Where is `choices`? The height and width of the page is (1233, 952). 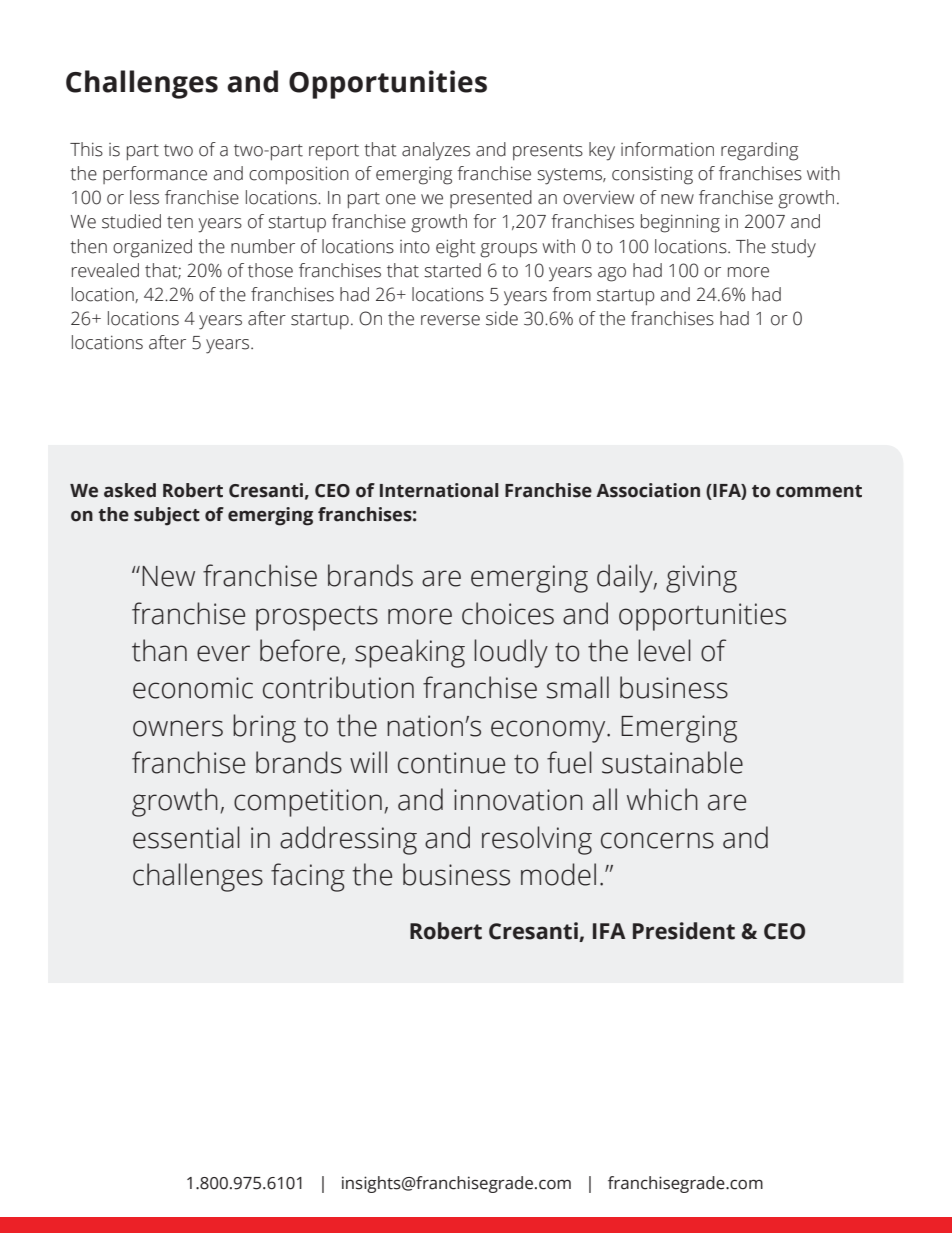
choices is located at coordinates (508, 613).
